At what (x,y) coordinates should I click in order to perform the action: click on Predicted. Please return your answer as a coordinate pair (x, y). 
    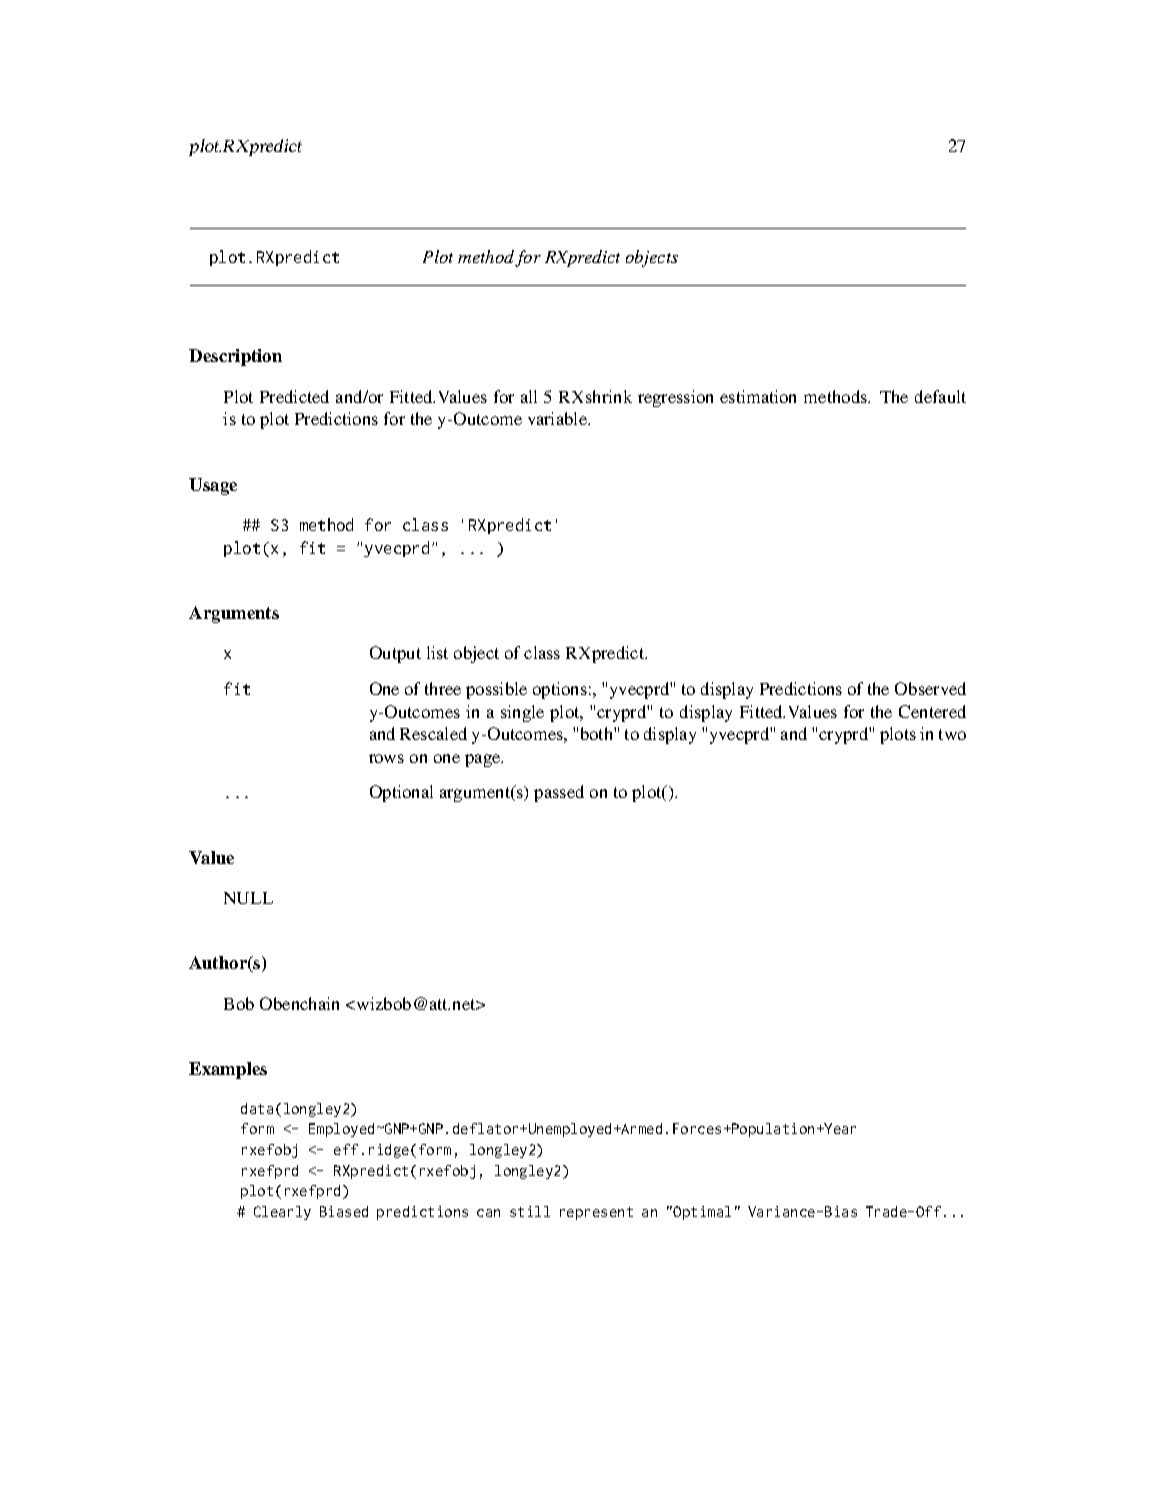
    Looking at the image, I should click on (294, 396).
